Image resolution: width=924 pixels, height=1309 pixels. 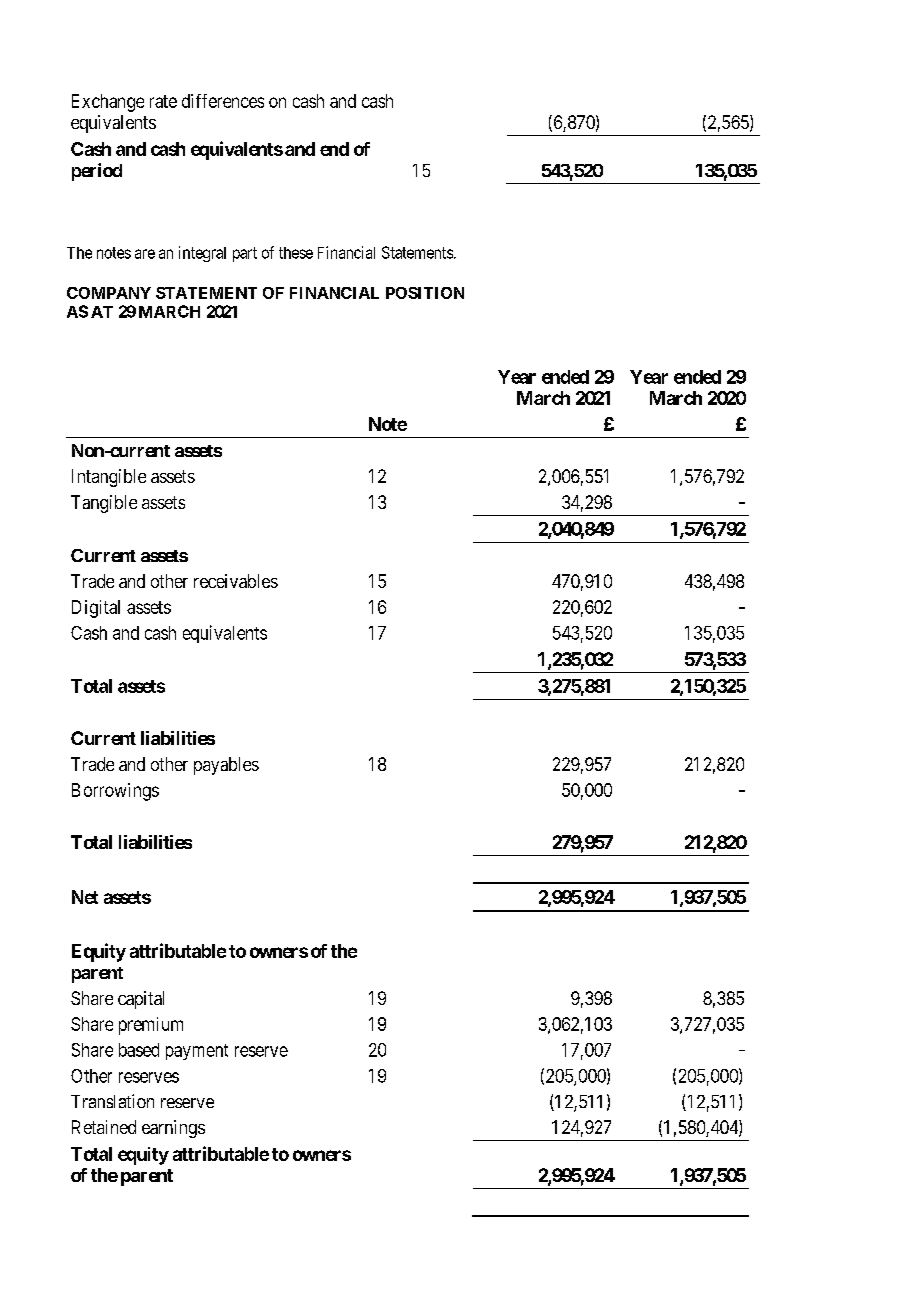 What do you see at coordinates (112, 1101) in the screenshot?
I see `Translation` at bounding box center [112, 1101].
